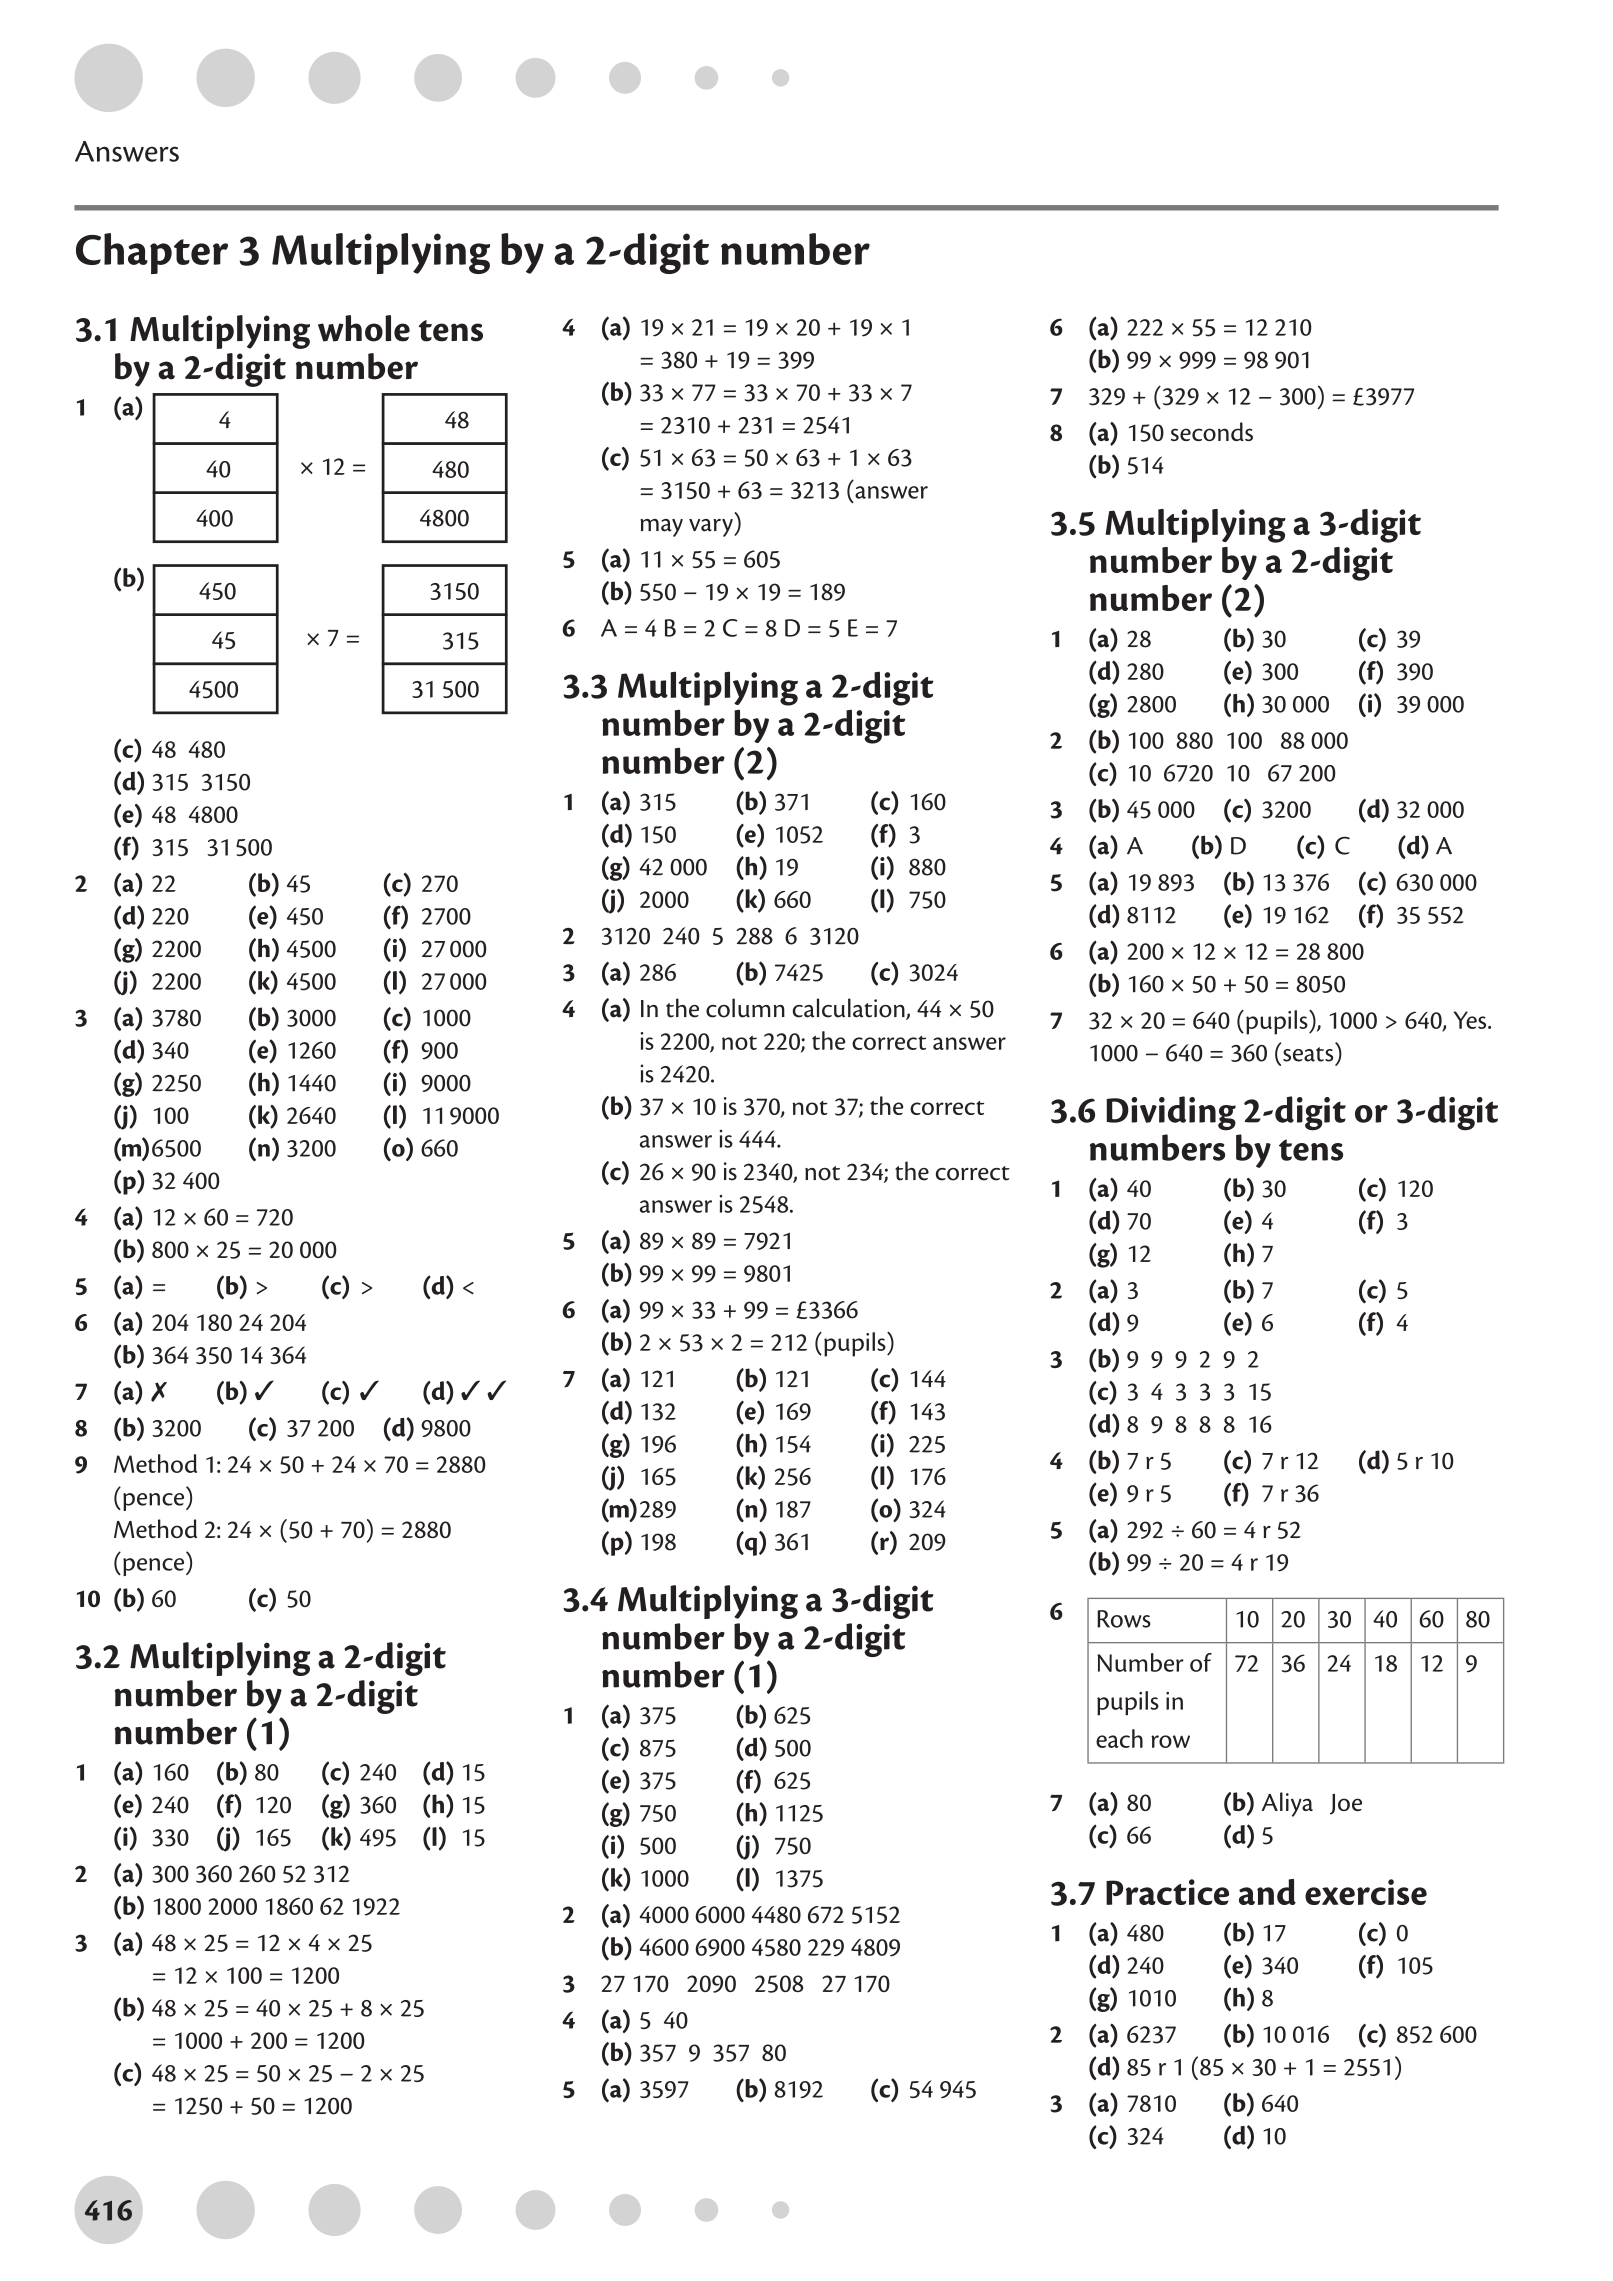 The width and height of the document is (1613, 2281). Describe the element at coordinates (1308, 1054) in the document. I see `seats` at that location.
